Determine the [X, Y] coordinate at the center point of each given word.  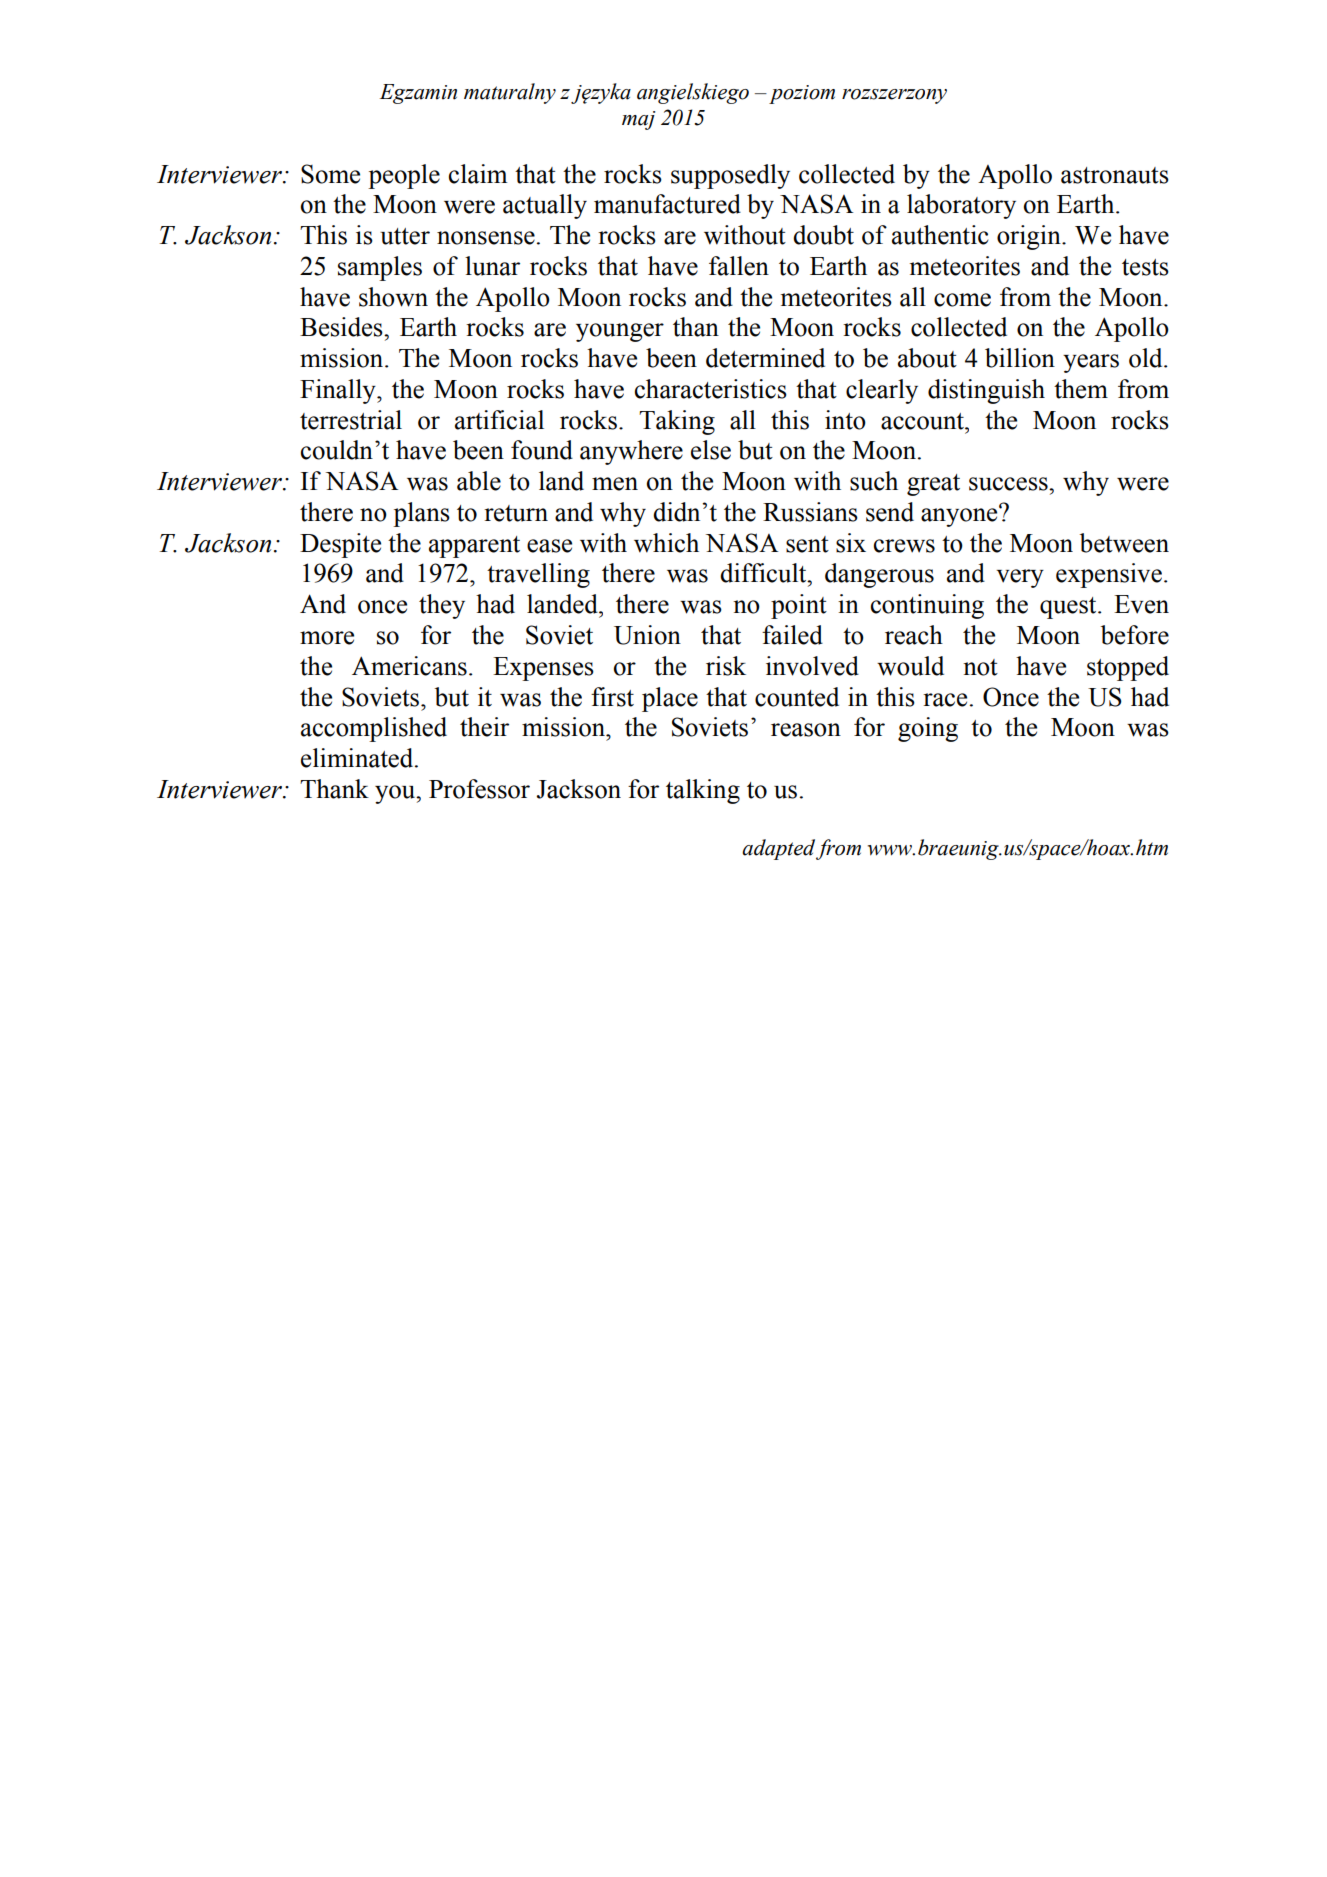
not [980, 667]
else [711, 450]
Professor [479, 789]
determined [765, 358]
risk [726, 666]
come [962, 300]
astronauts [1115, 175]
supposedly [730, 176]
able [479, 481]
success [1009, 484]
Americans [409, 666]
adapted [778, 849]
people [404, 176]
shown [393, 297]
